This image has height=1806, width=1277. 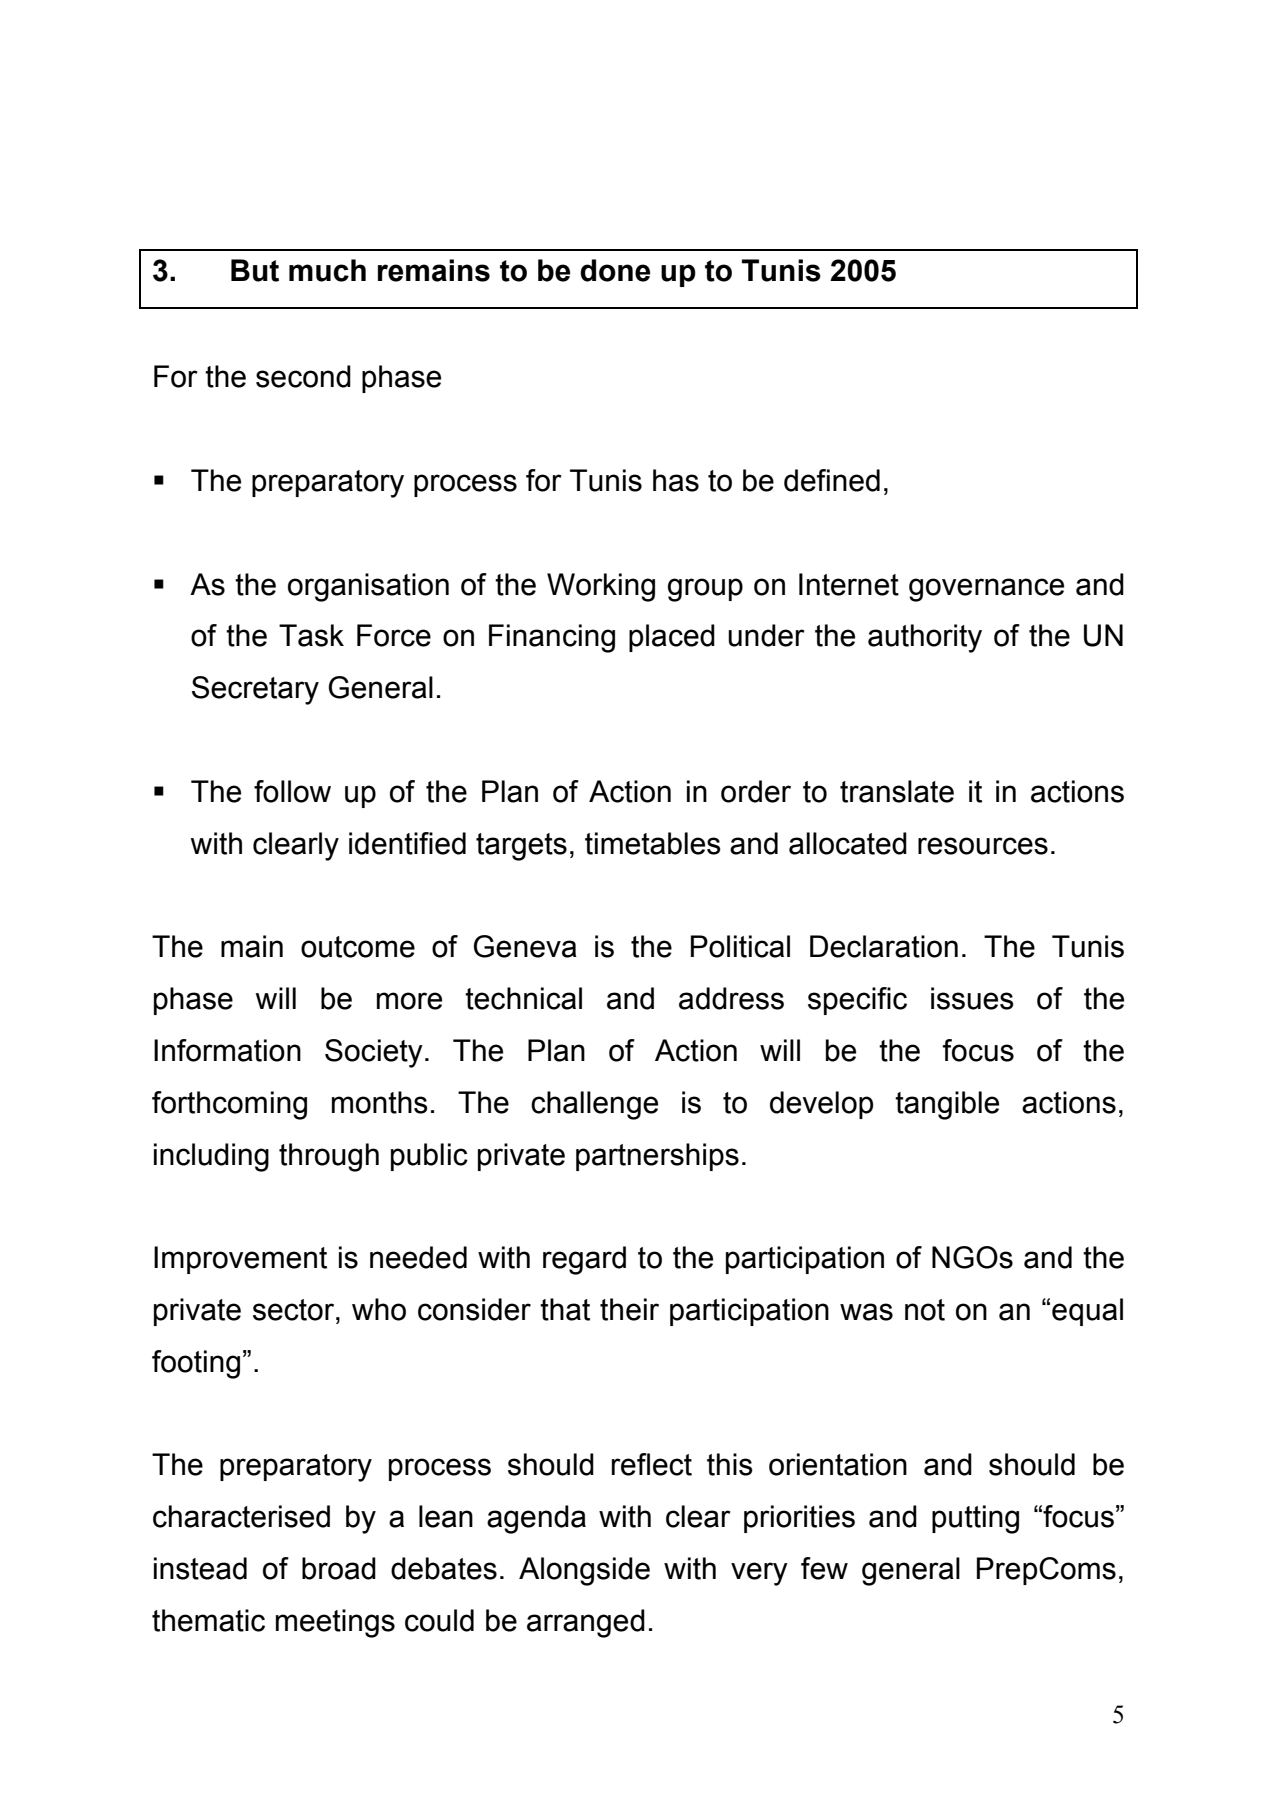 What do you see at coordinates (832, 480) in the image?
I see `defined` at bounding box center [832, 480].
